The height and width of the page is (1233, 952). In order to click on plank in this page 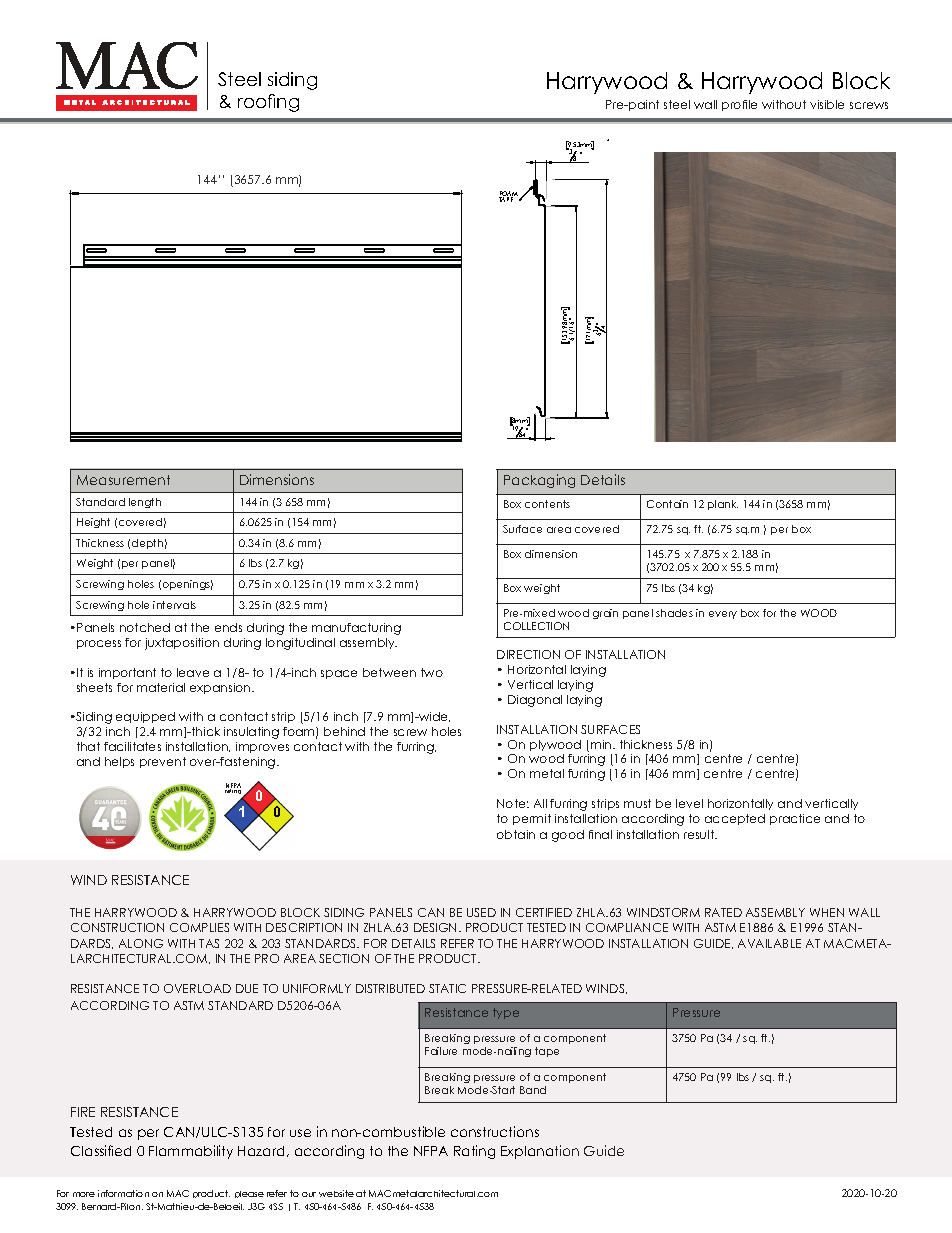, I will do `click(723, 505)`.
